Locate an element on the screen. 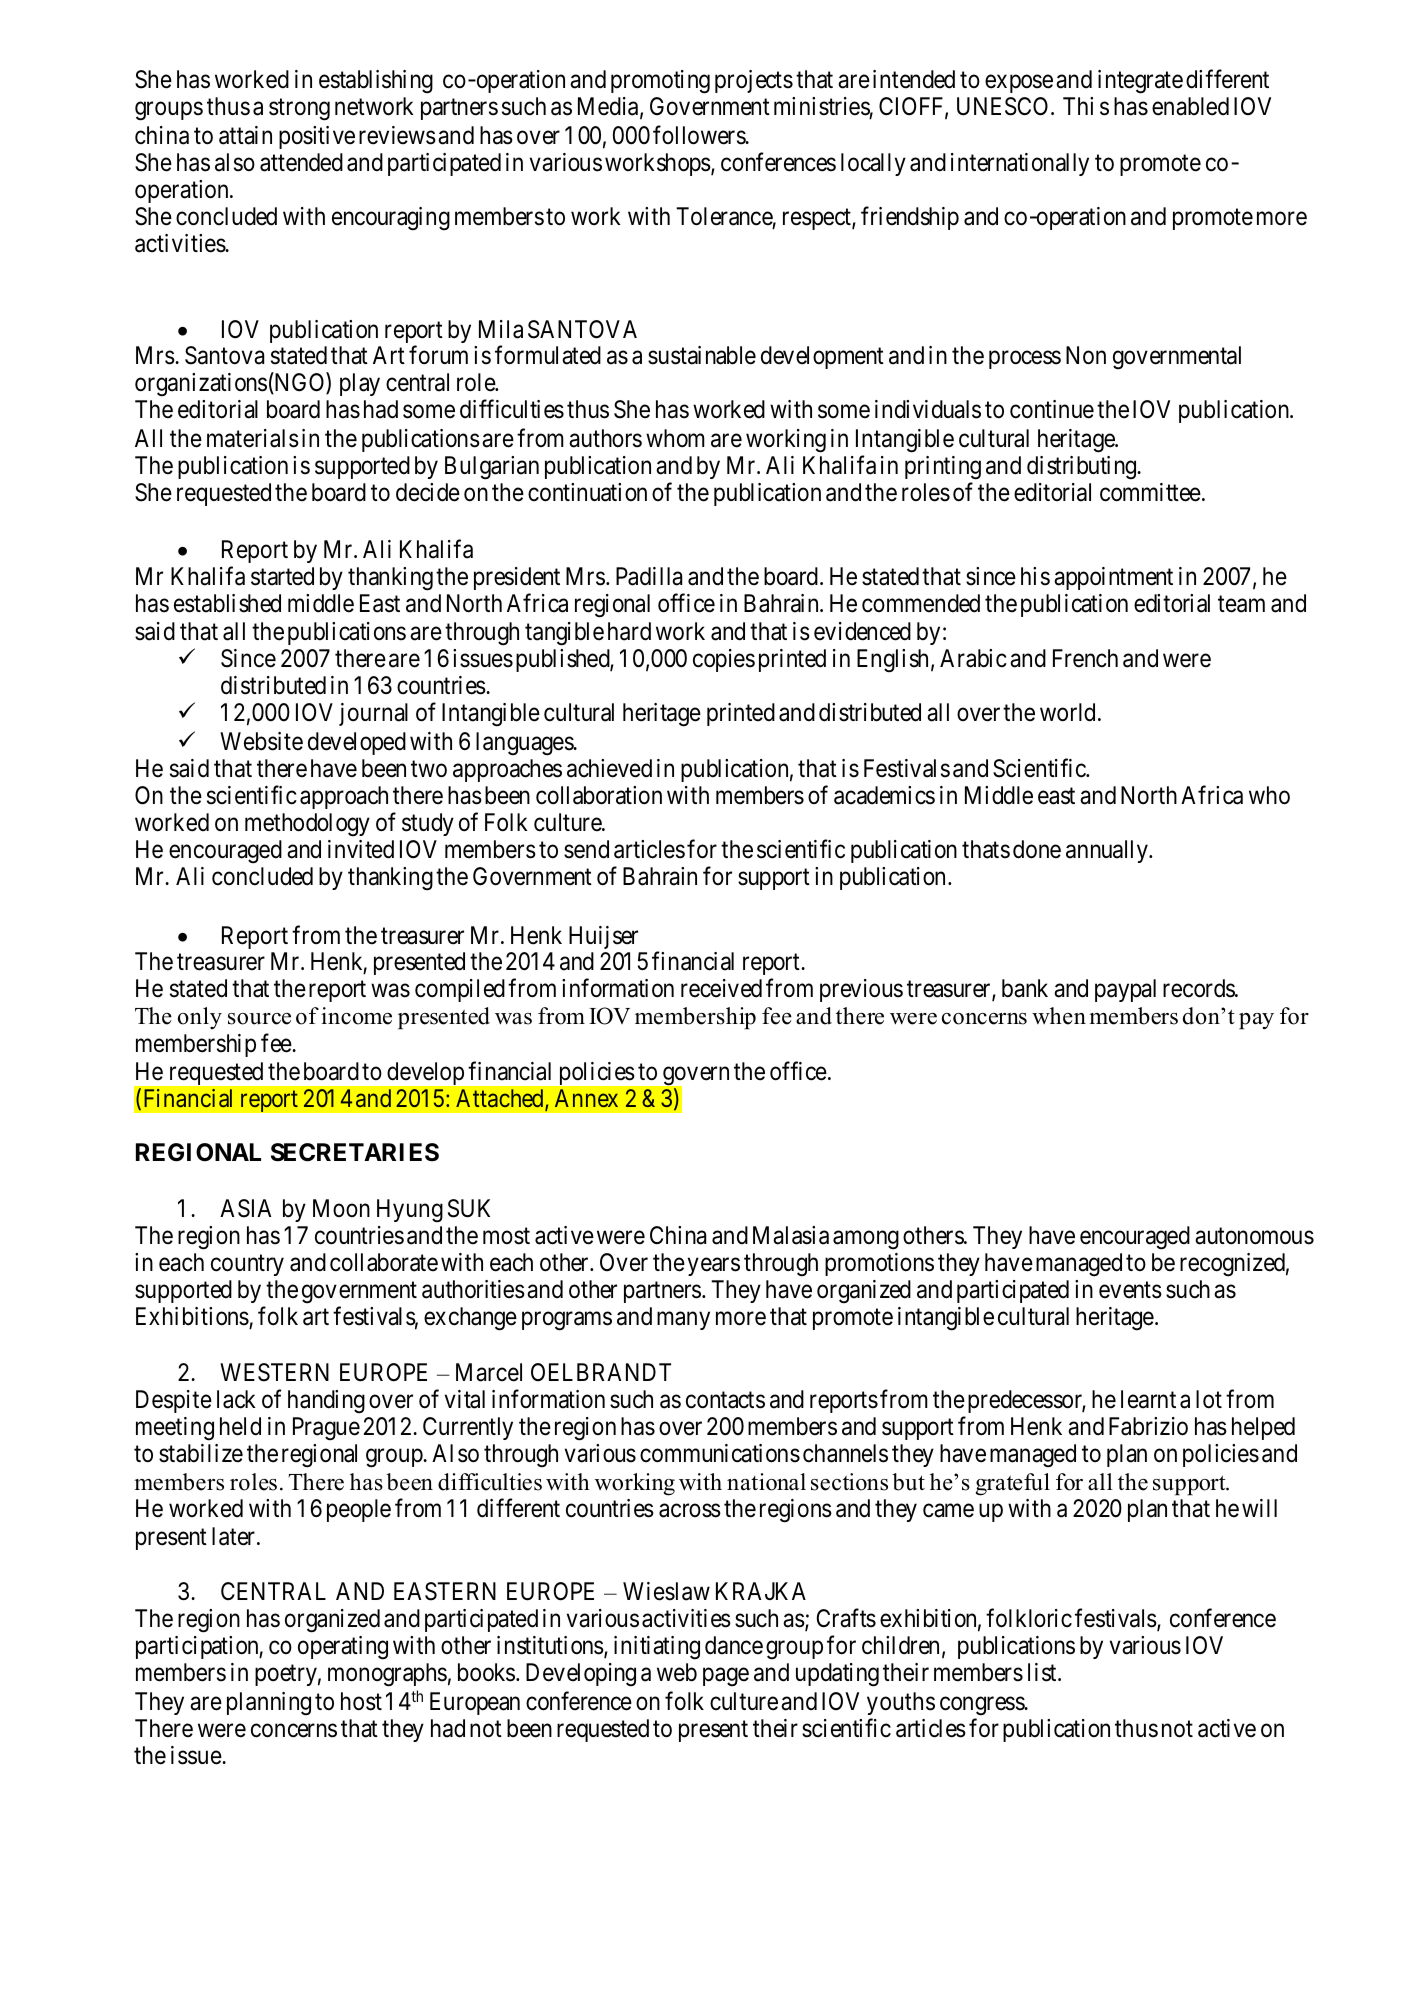  learnt is located at coordinates (1148, 1399).
